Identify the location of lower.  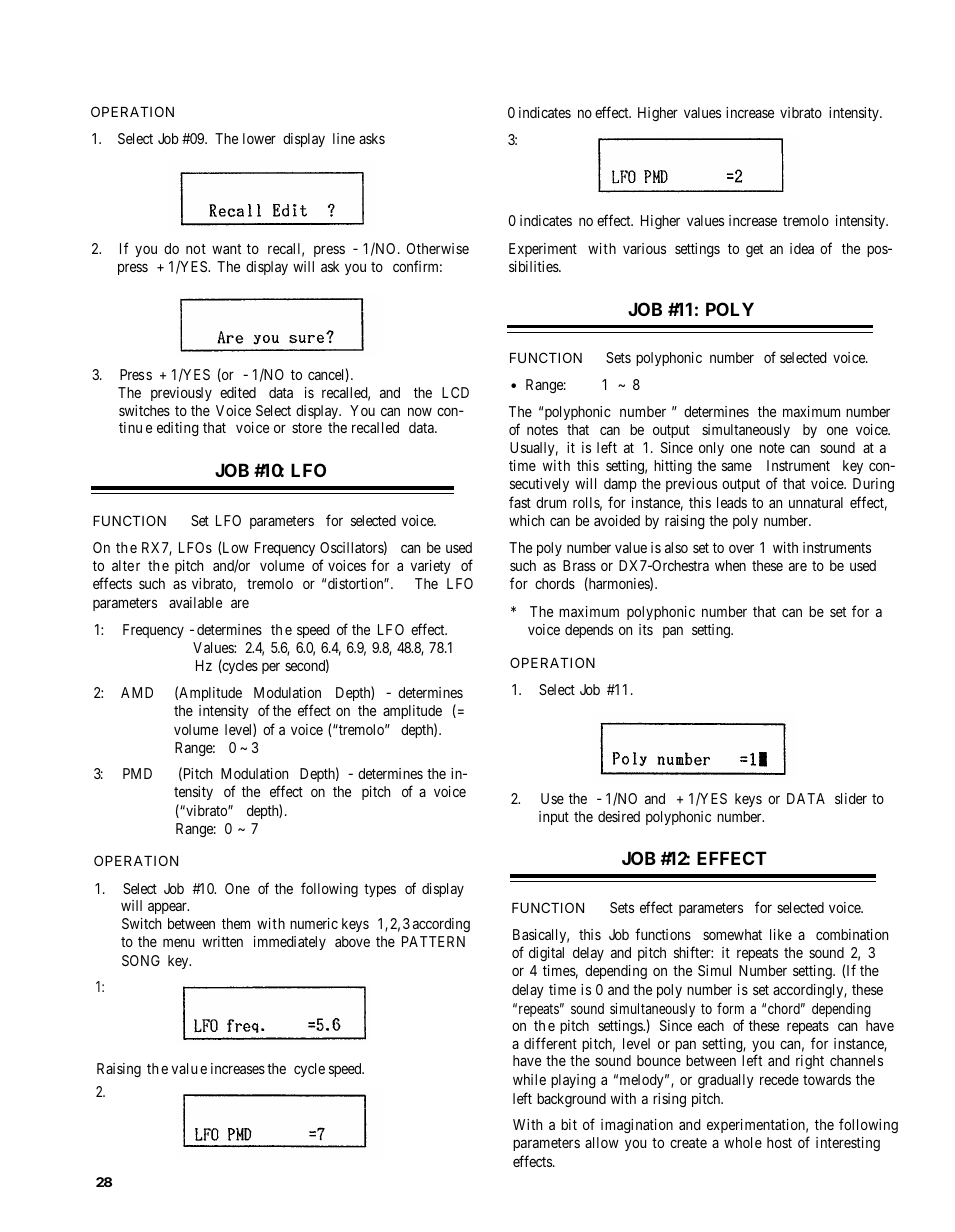
(259, 138).
